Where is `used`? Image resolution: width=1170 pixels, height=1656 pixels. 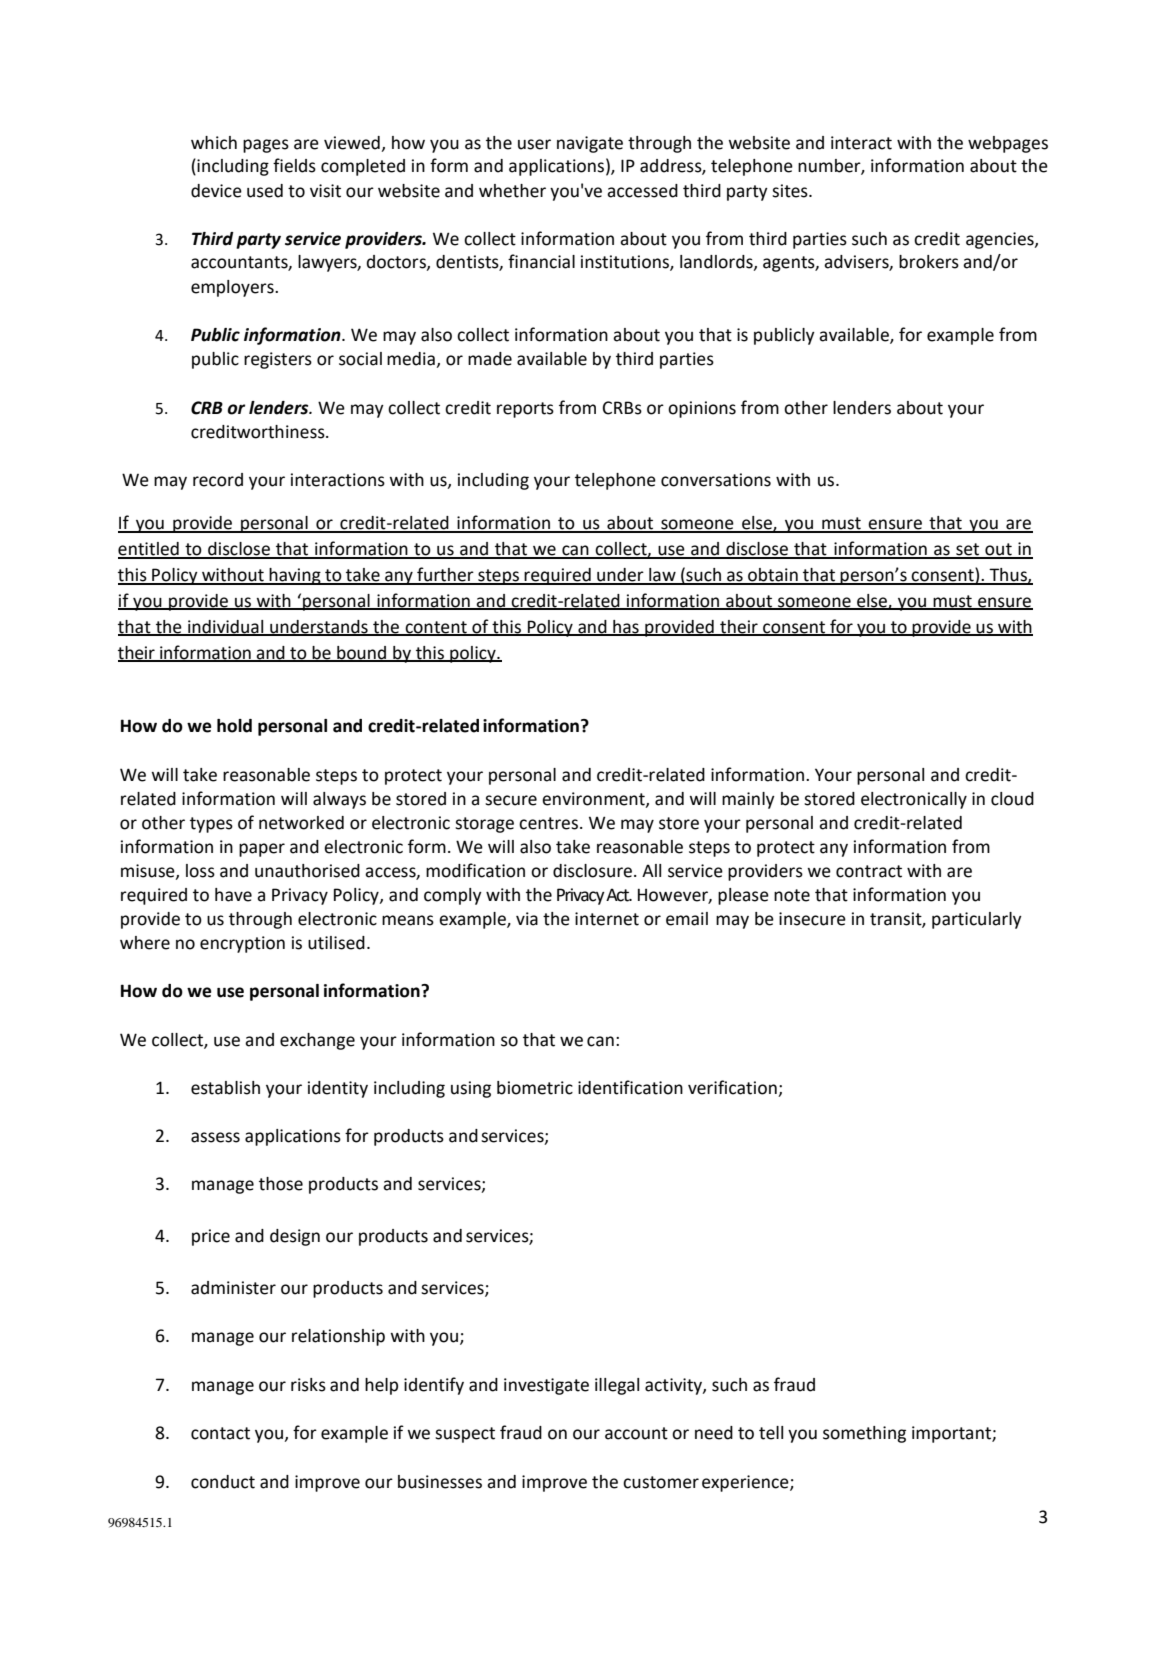 used is located at coordinates (265, 191).
